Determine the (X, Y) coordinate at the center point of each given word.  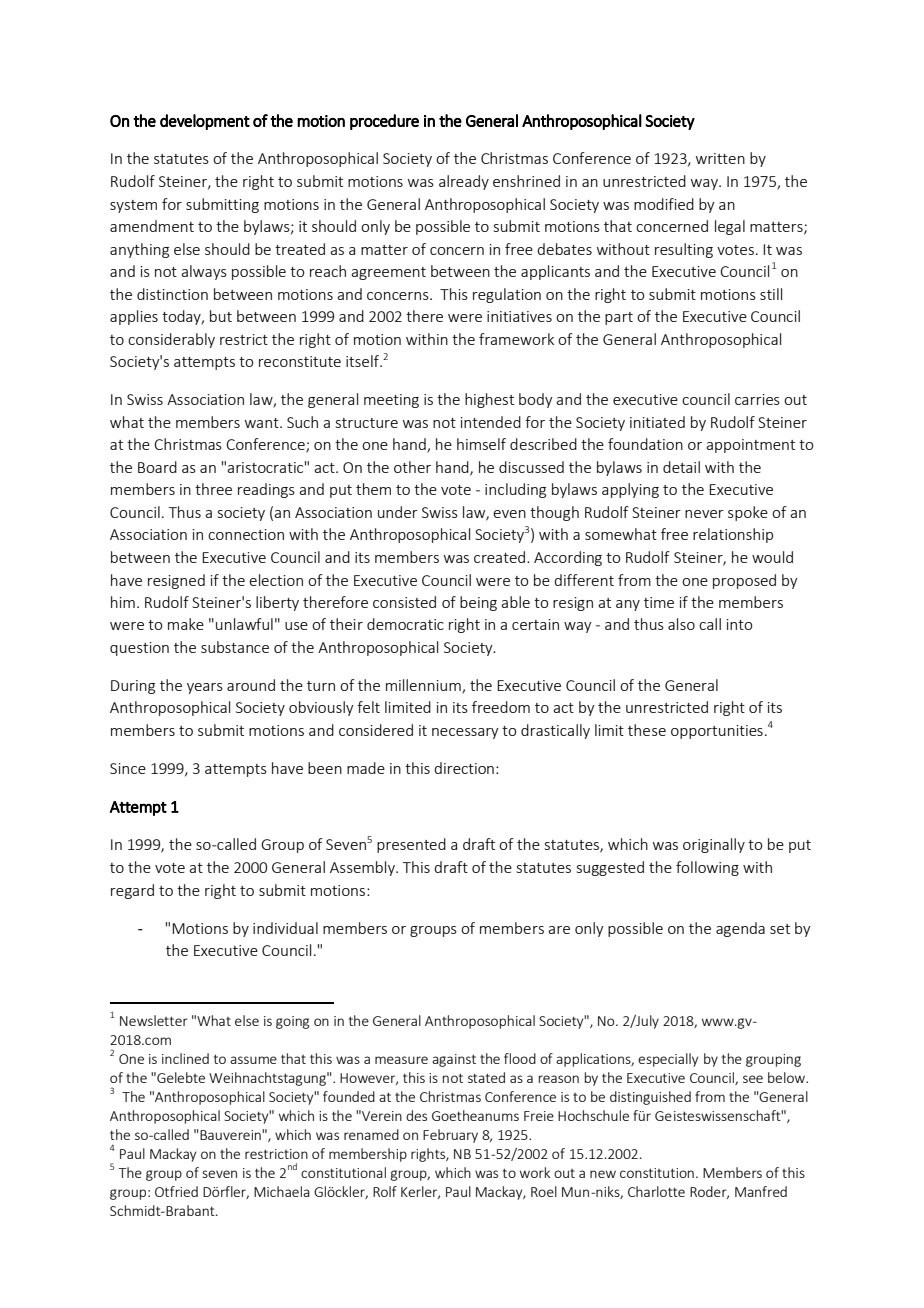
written (720, 158)
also (681, 624)
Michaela (282, 1191)
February (450, 1136)
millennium (424, 686)
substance (235, 647)
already (464, 182)
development (205, 122)
